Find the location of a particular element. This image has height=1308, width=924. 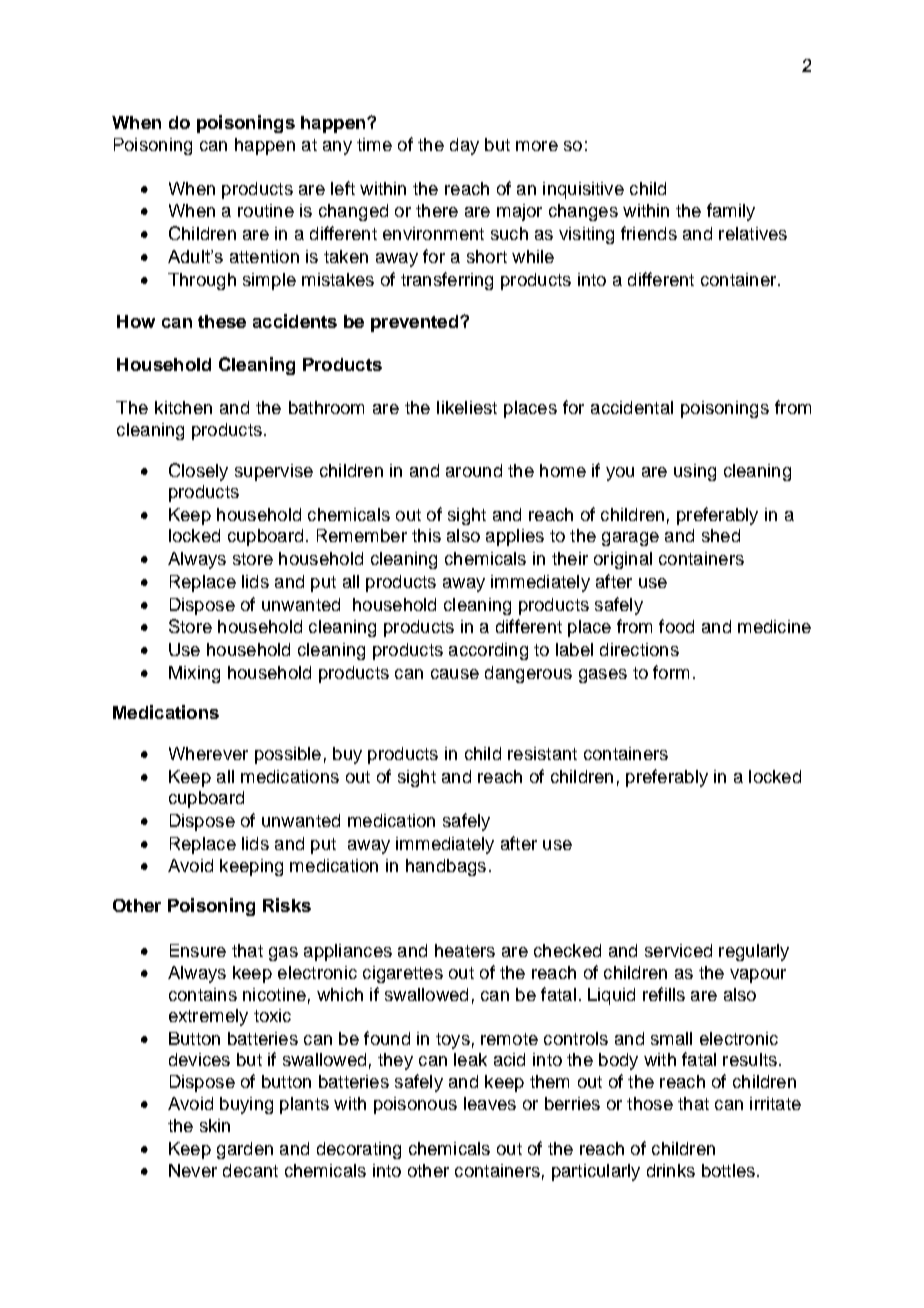

Mixing is located at coordinates (194, 674).
